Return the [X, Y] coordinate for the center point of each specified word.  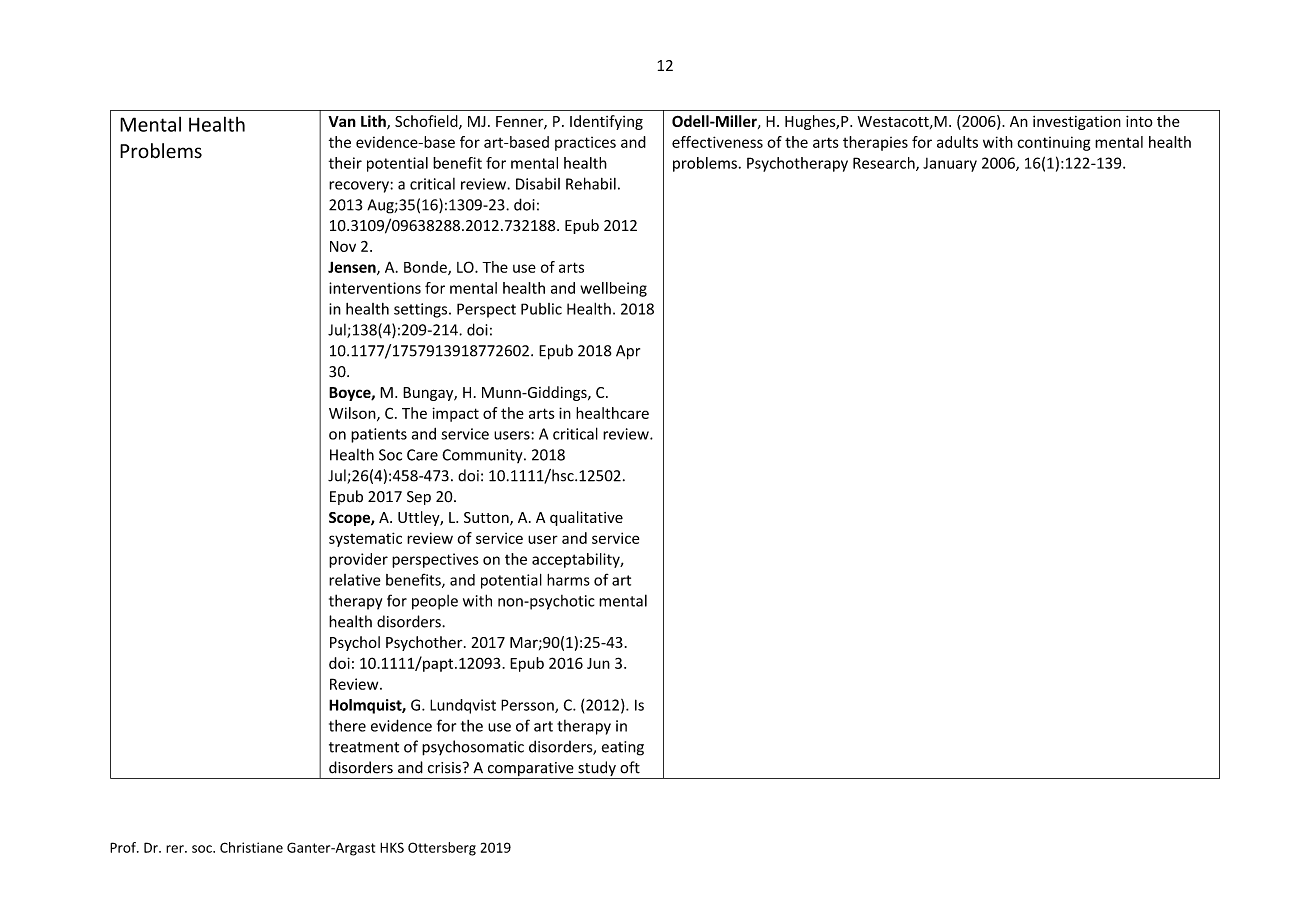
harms [568, 580]
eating [623, 748]
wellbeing [613, 289]
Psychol [355, 643]
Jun [598, 663]
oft [630, 767]
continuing [1053, 143]
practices [585, 144]
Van [342, 121]
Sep [419, 498]
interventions [375, 288]
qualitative [586, 518]
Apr [628, 352]
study [597, 770]
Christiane [251, 847]
